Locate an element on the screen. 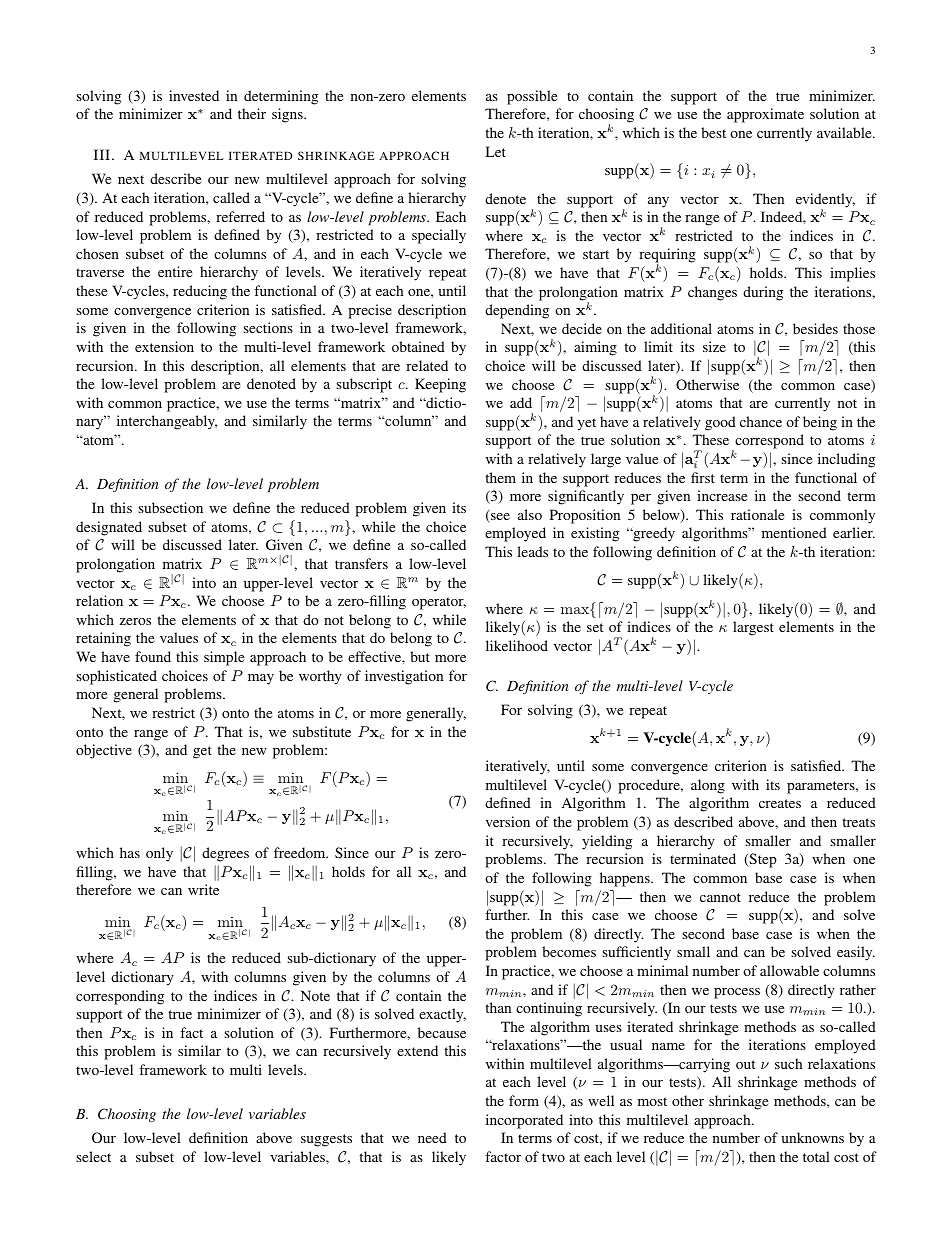 The height and width of the screenshot is (1233, 952). found is located at coordinates (153, 656).
